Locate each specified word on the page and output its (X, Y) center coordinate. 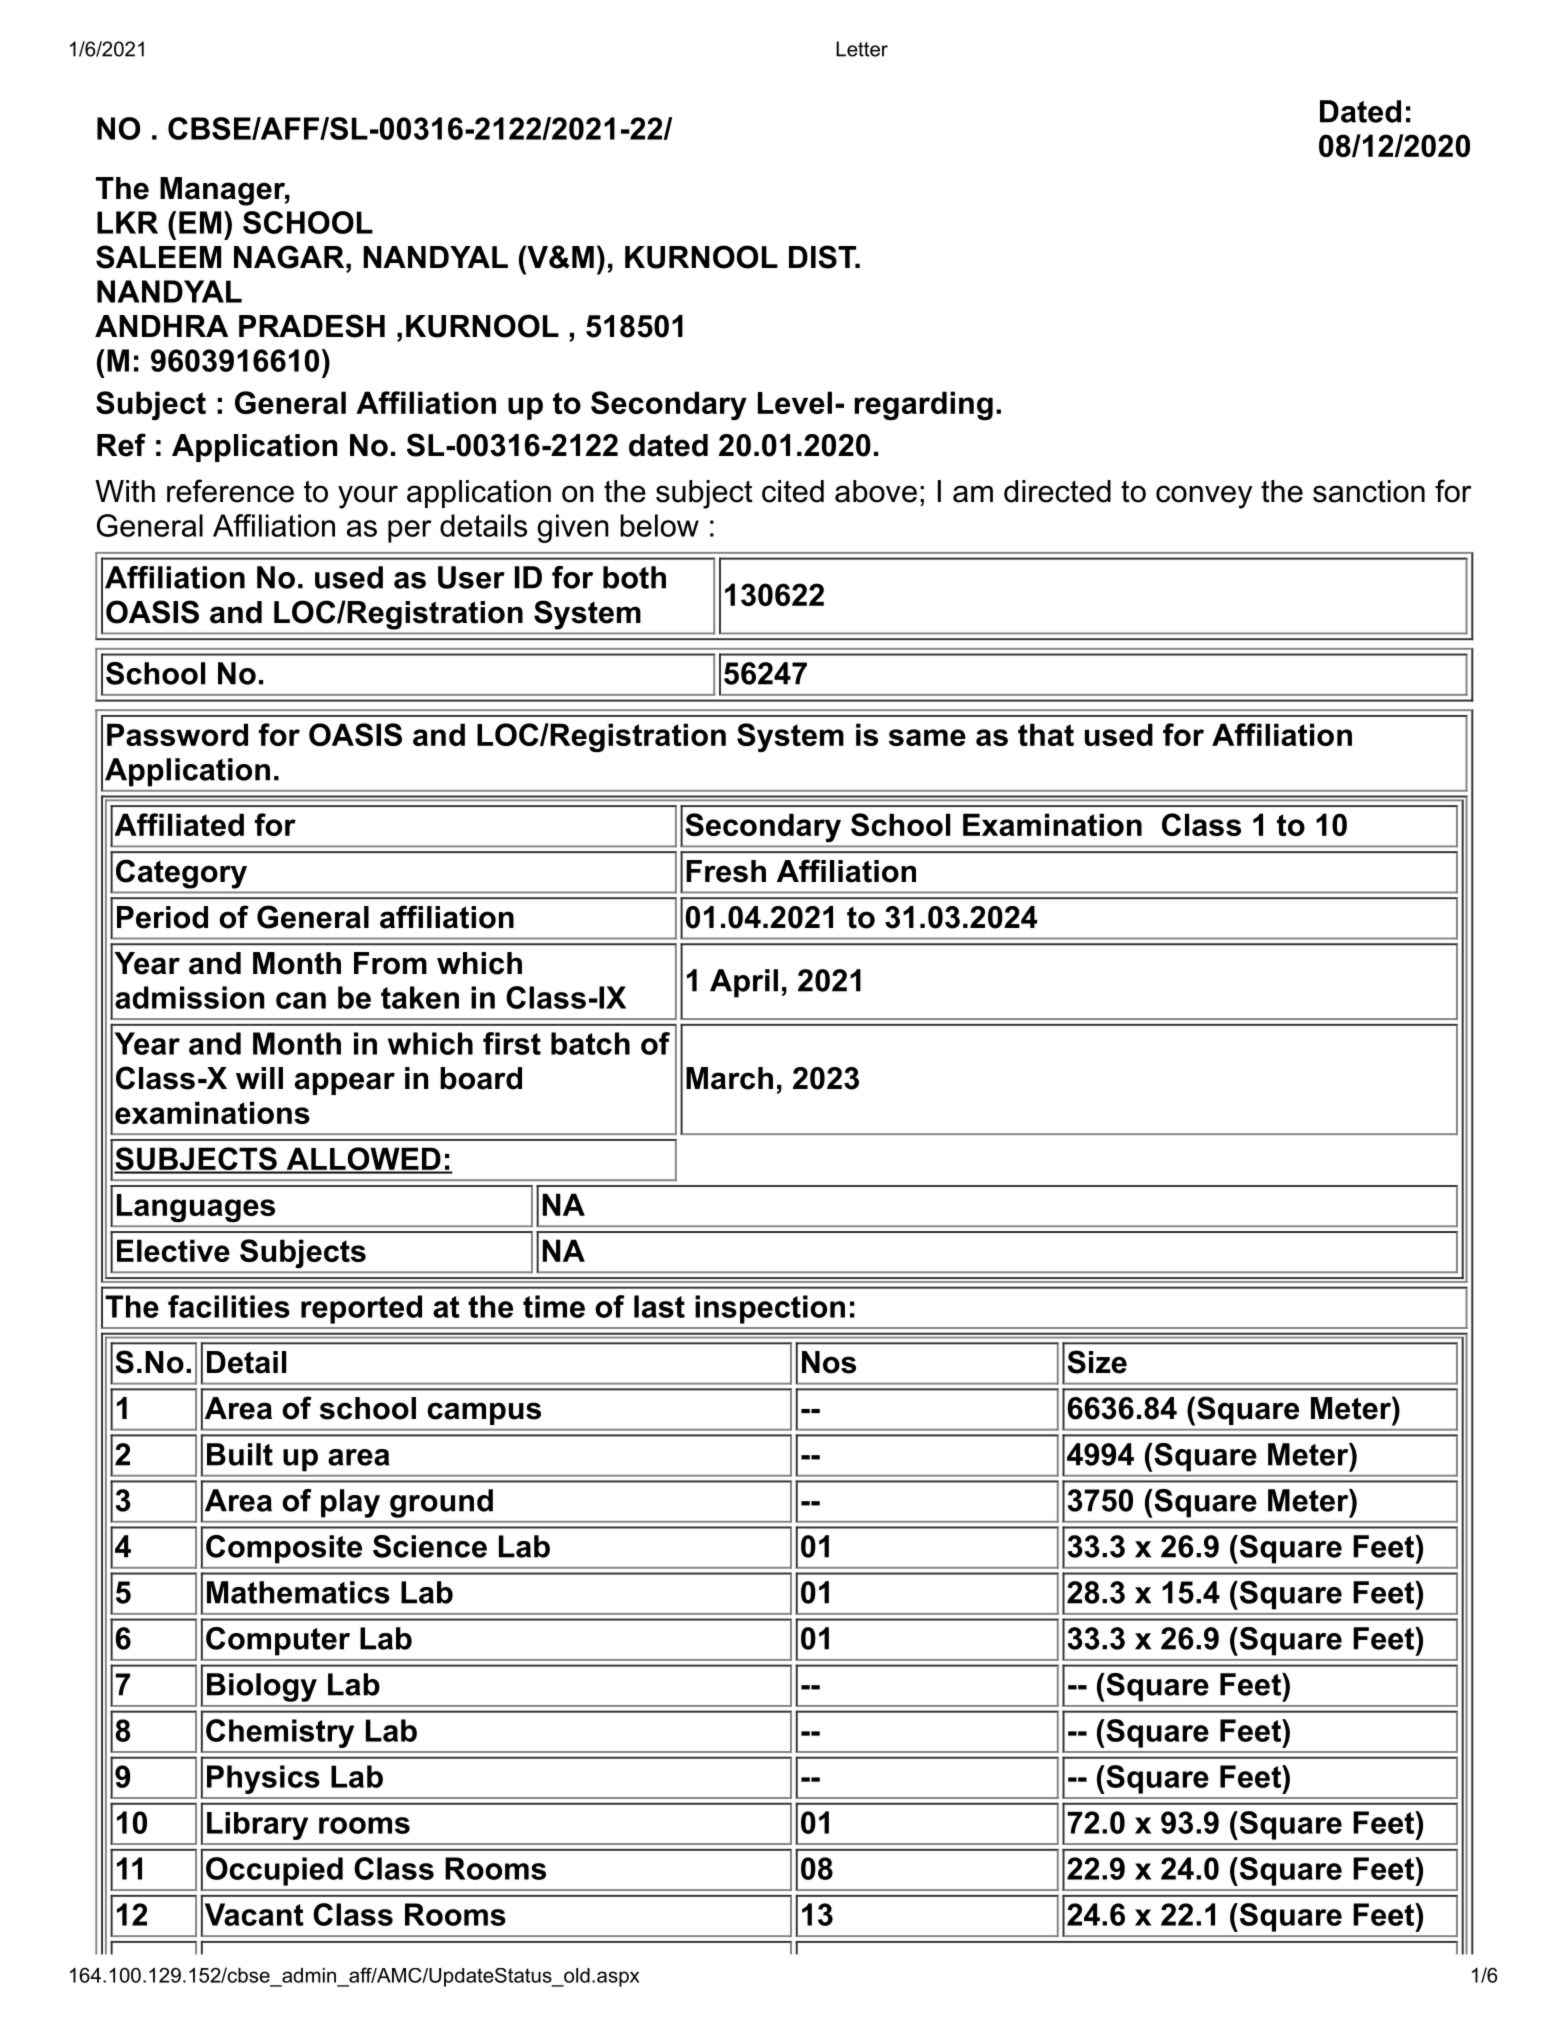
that (1046, 734)
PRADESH (312, 326)
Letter (862, 49)
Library (257, 1826)
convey (1204, 497)
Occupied (274, 1871)
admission (189, 997)
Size (1097, 1362)
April (744, 983)
